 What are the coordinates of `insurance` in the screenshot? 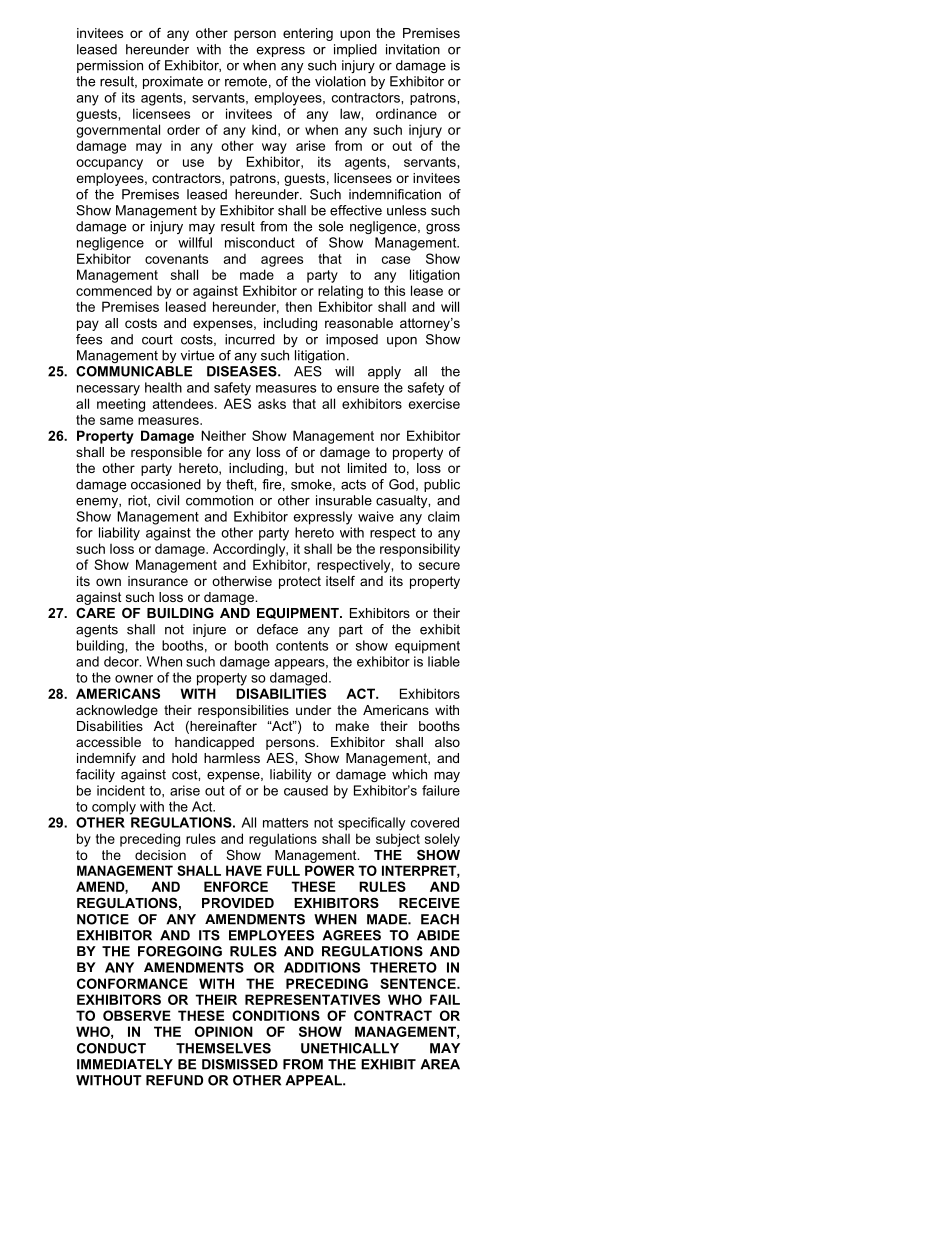 It's located at (158, 581).
